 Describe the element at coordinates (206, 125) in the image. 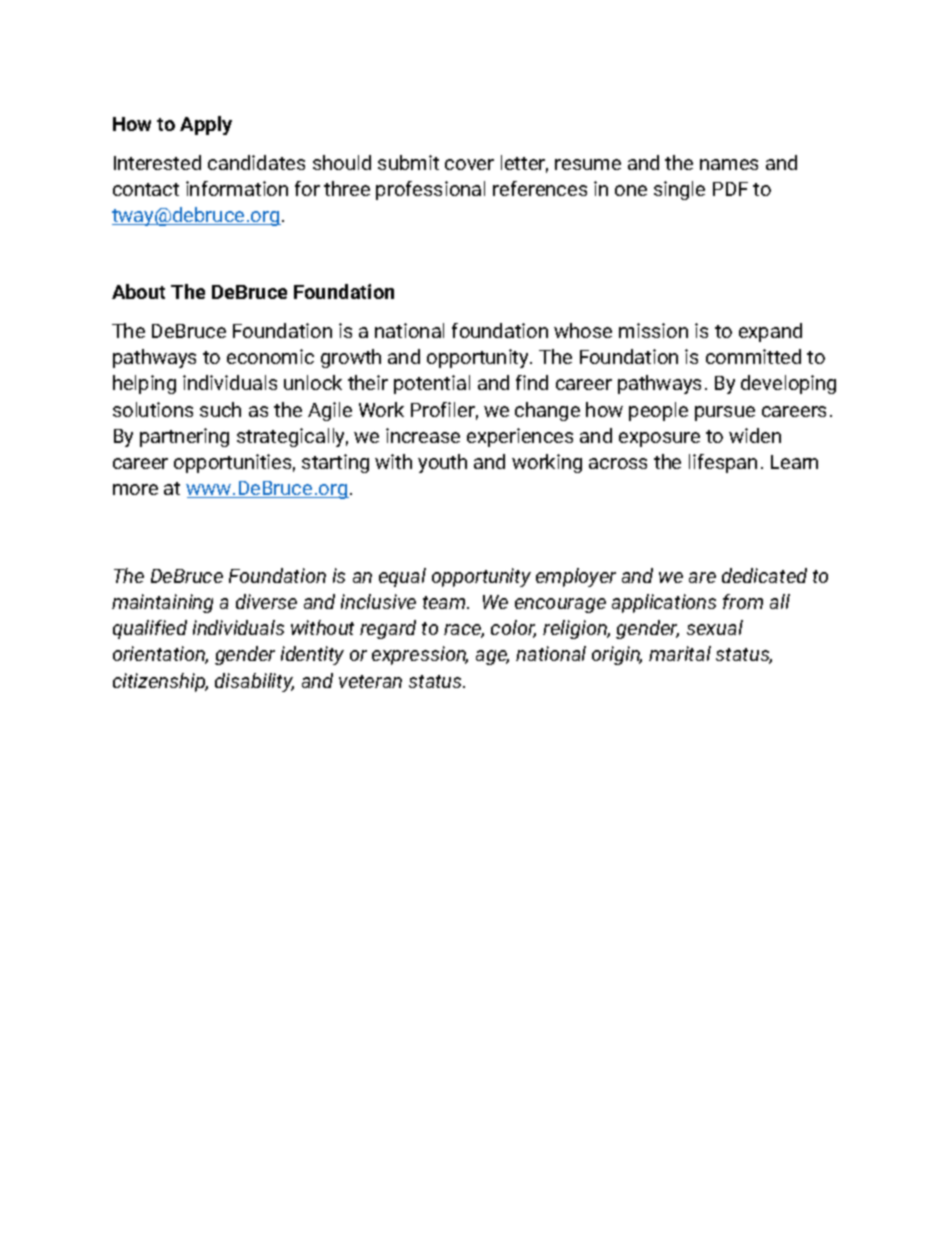

I see `Apply` at that location.
